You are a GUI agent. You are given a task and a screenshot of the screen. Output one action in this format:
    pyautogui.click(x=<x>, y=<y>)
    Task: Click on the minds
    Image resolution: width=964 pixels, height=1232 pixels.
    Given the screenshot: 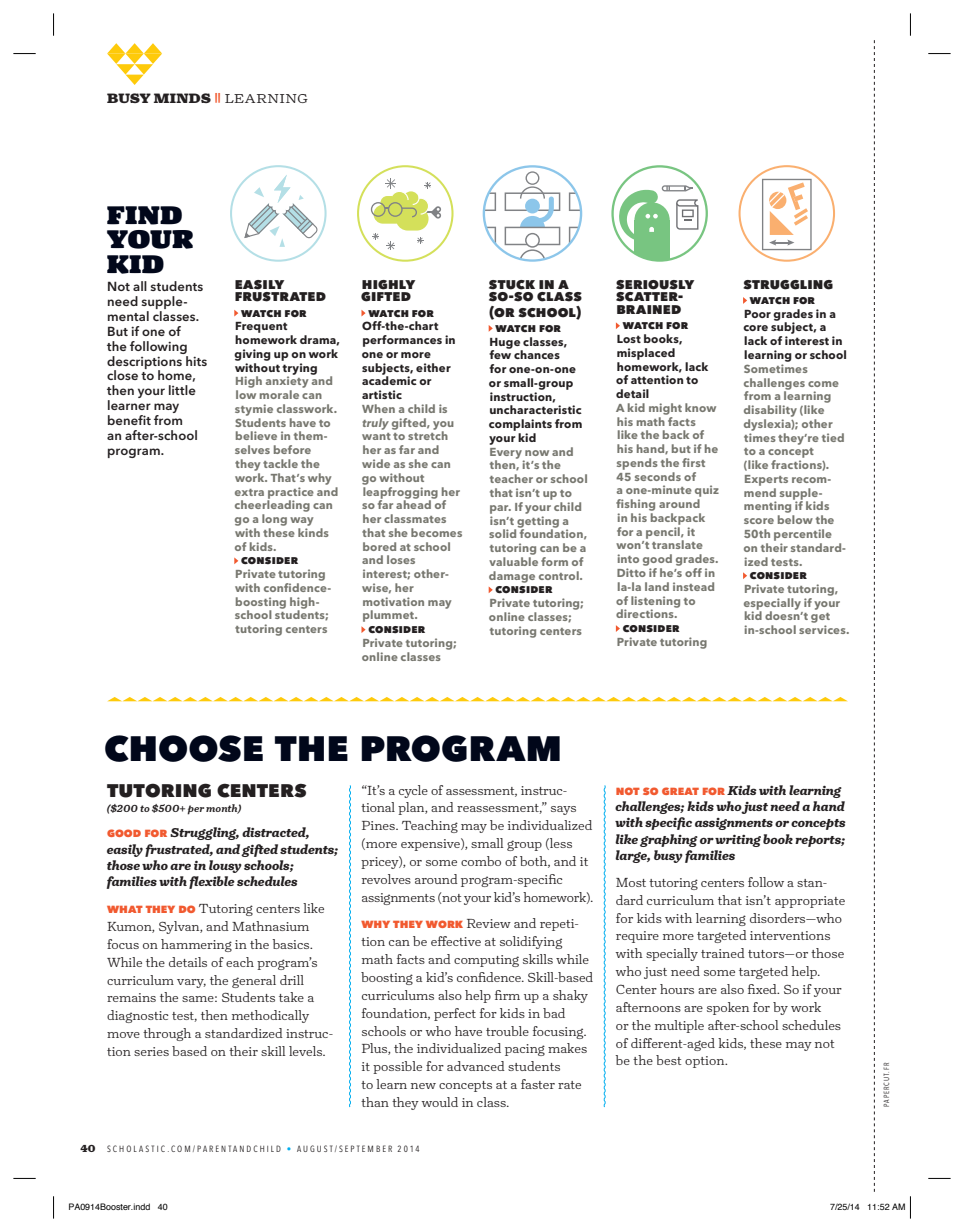 What is the action you would take?
    pyautogui.click(x=182, y=98)
